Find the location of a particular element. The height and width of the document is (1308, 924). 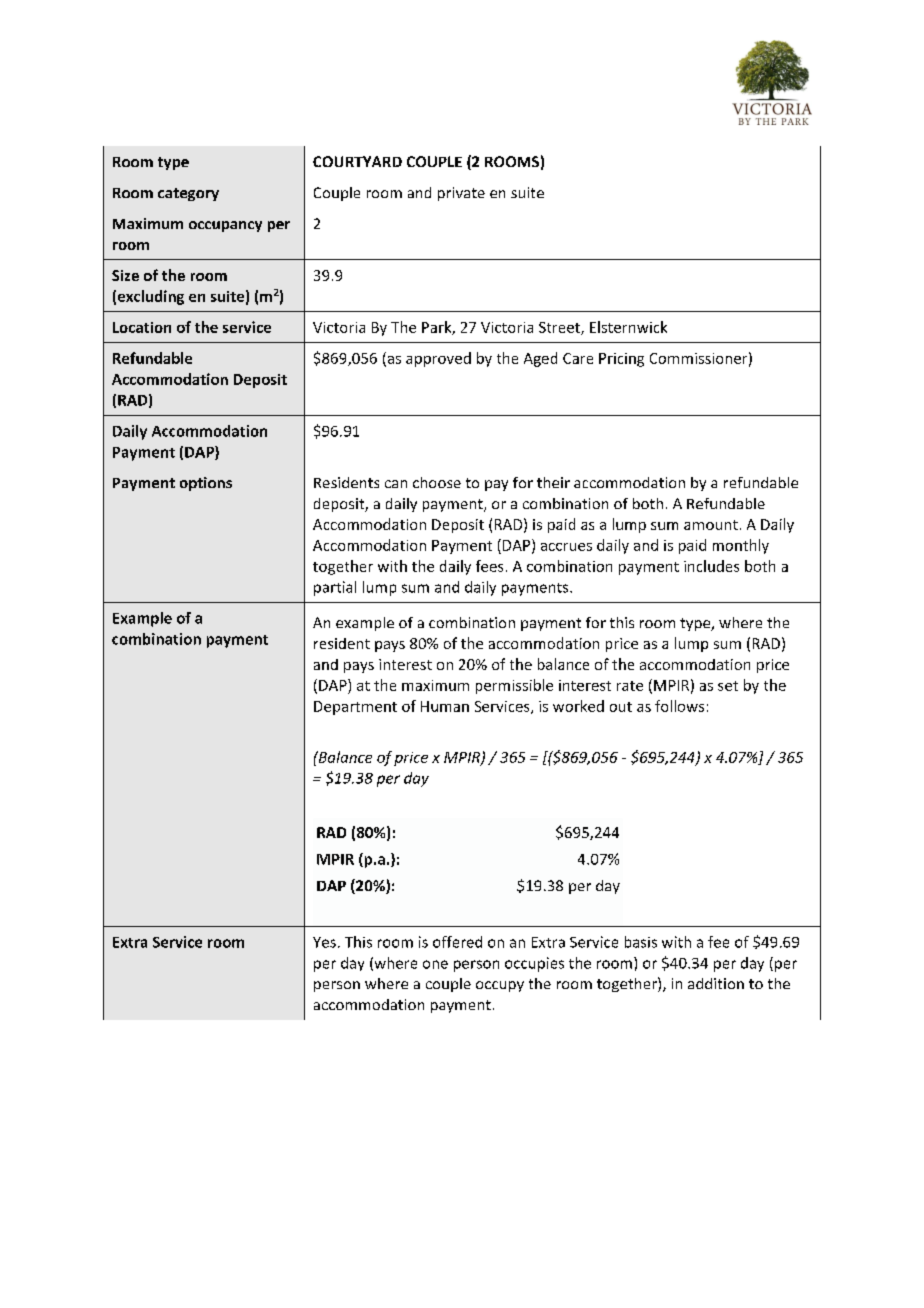

options is located at coordinates (206, 484).
